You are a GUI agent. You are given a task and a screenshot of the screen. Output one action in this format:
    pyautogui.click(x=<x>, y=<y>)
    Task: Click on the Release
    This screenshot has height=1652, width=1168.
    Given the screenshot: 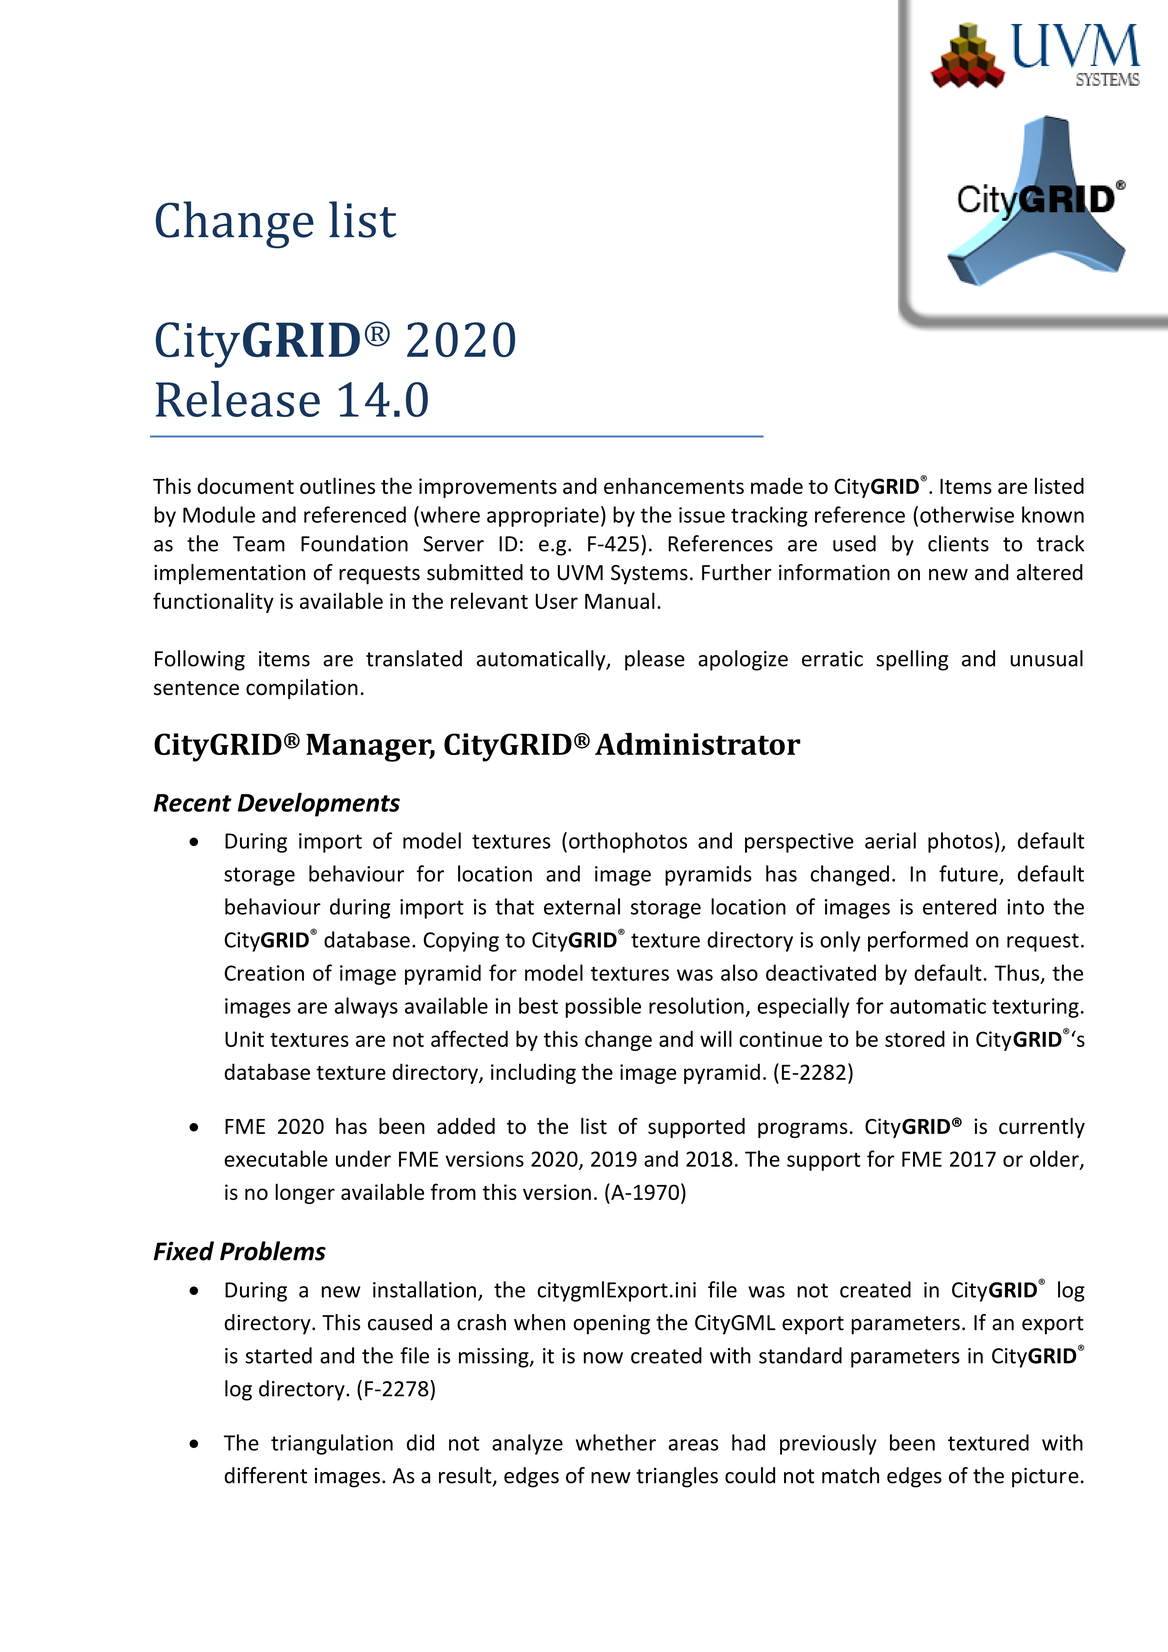 What is the action you would take?
    pyautogui.click(x=238, y=399)
